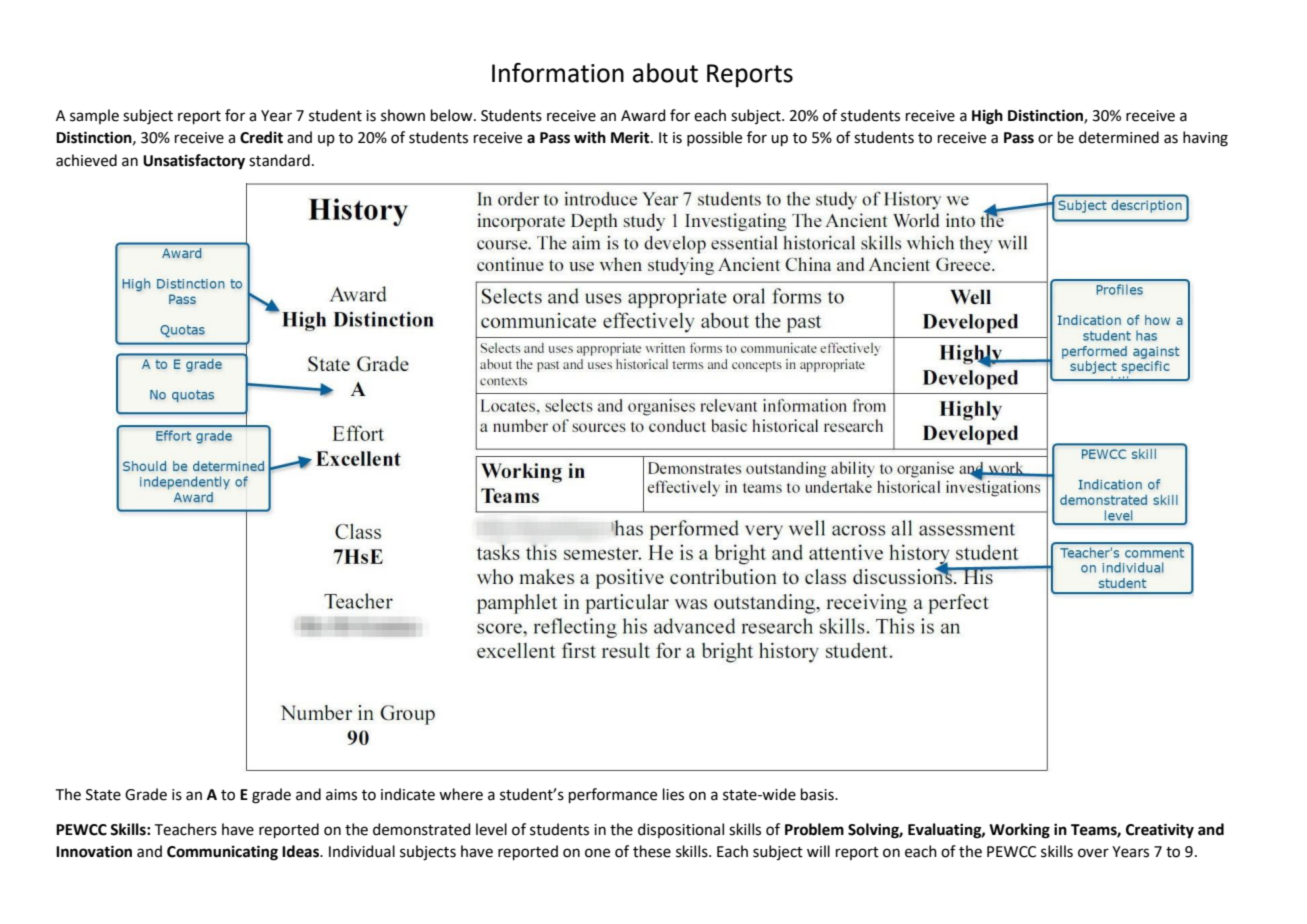  I want to click on Merit, so click(631, 137).
